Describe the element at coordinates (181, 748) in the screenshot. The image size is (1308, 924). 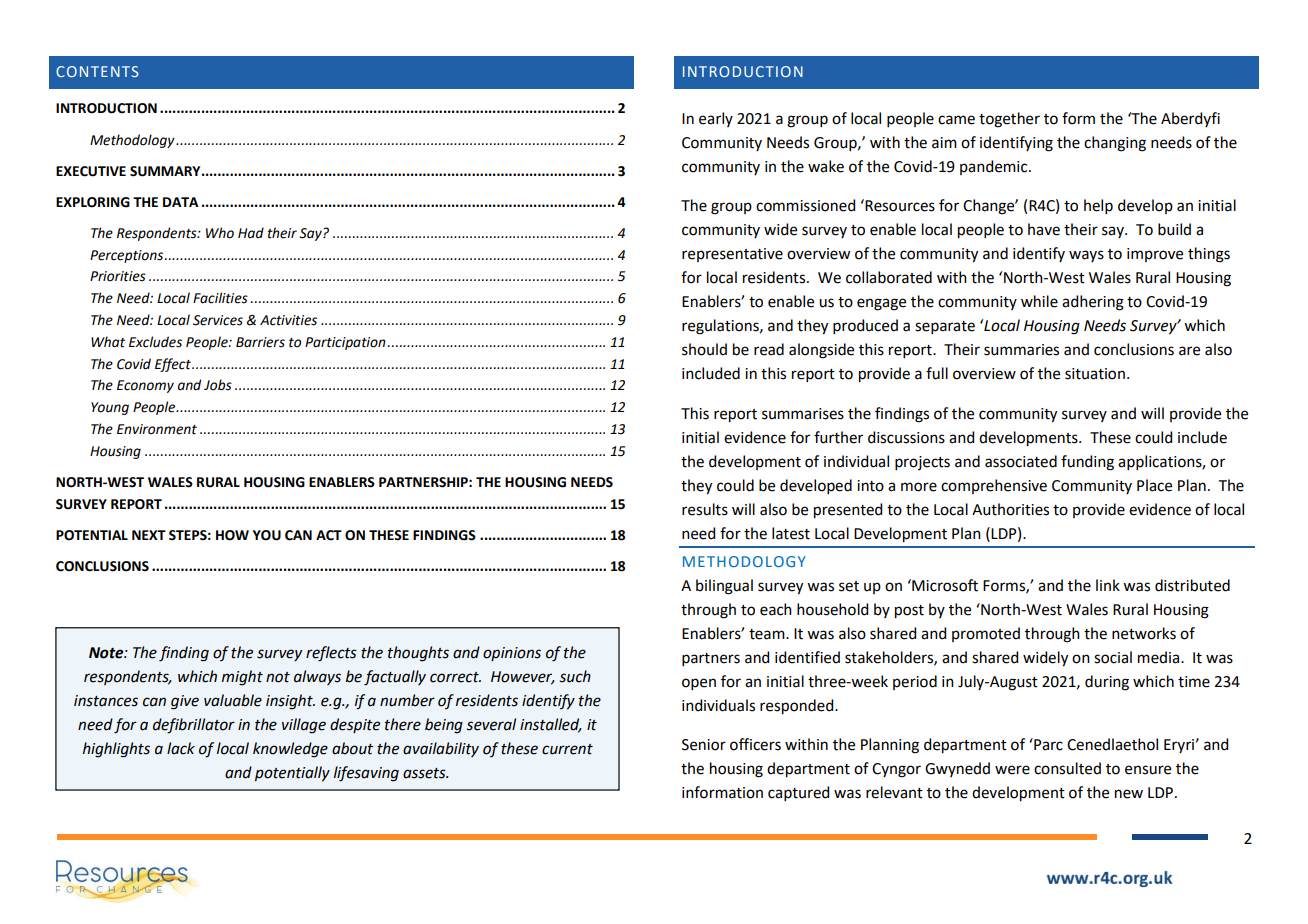
I see `lack` at that location.
